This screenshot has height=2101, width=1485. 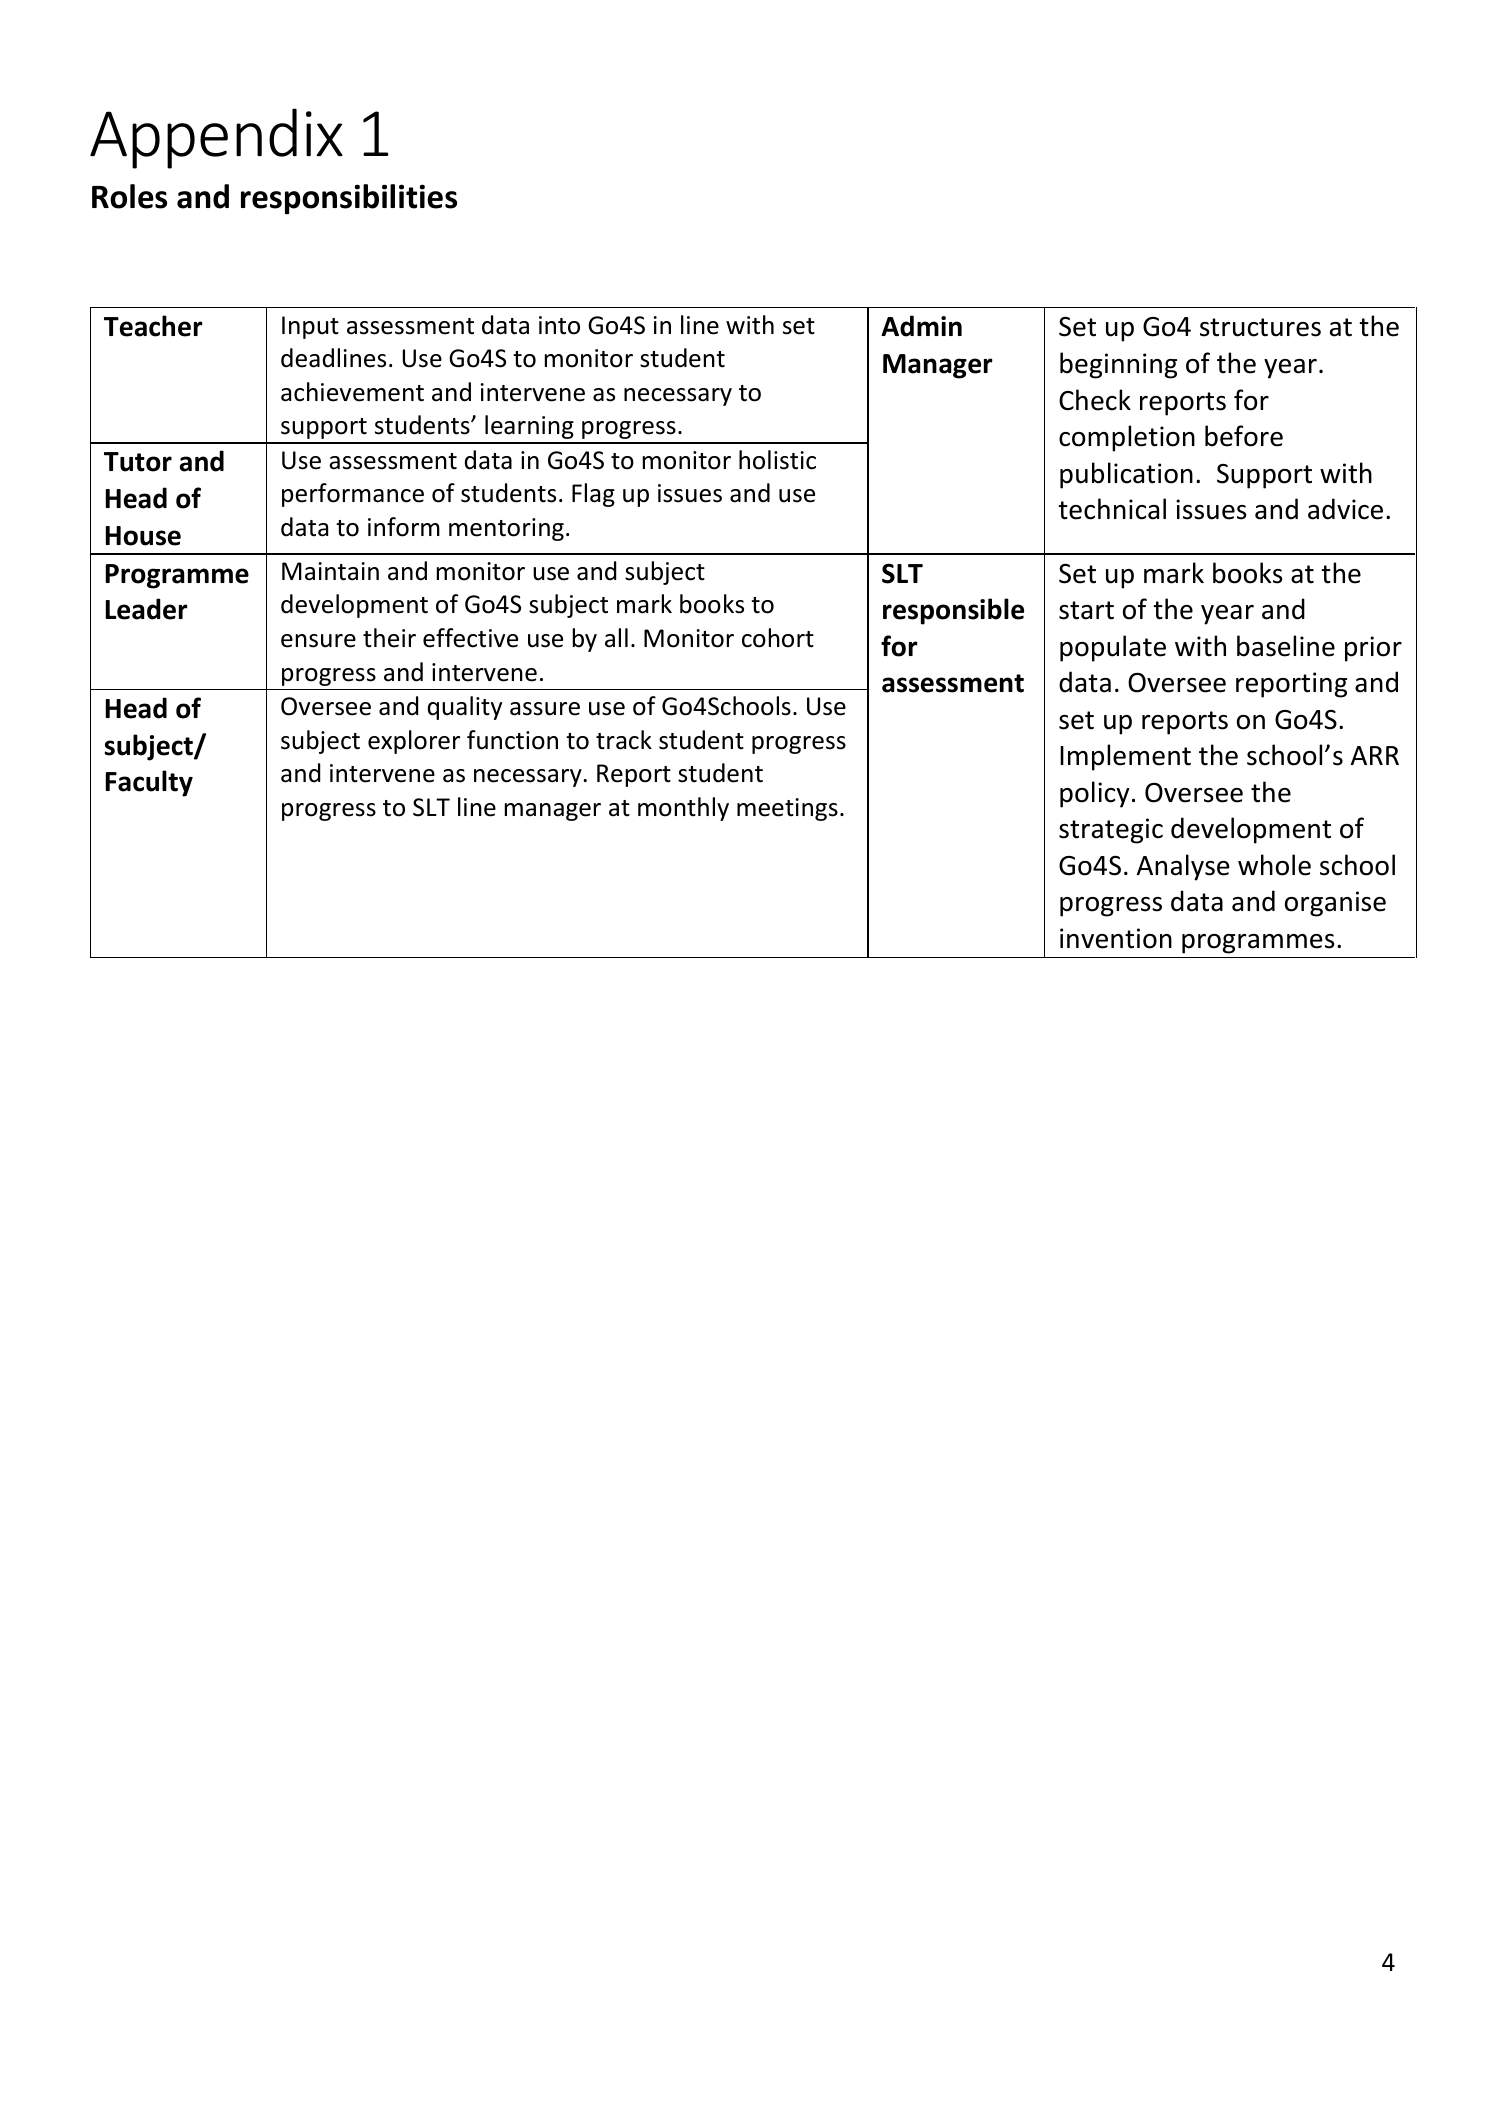 What do you see at coordinates (1113, 648) in the screenshot?
I see `populate` at bounding box center [1113, 648].
